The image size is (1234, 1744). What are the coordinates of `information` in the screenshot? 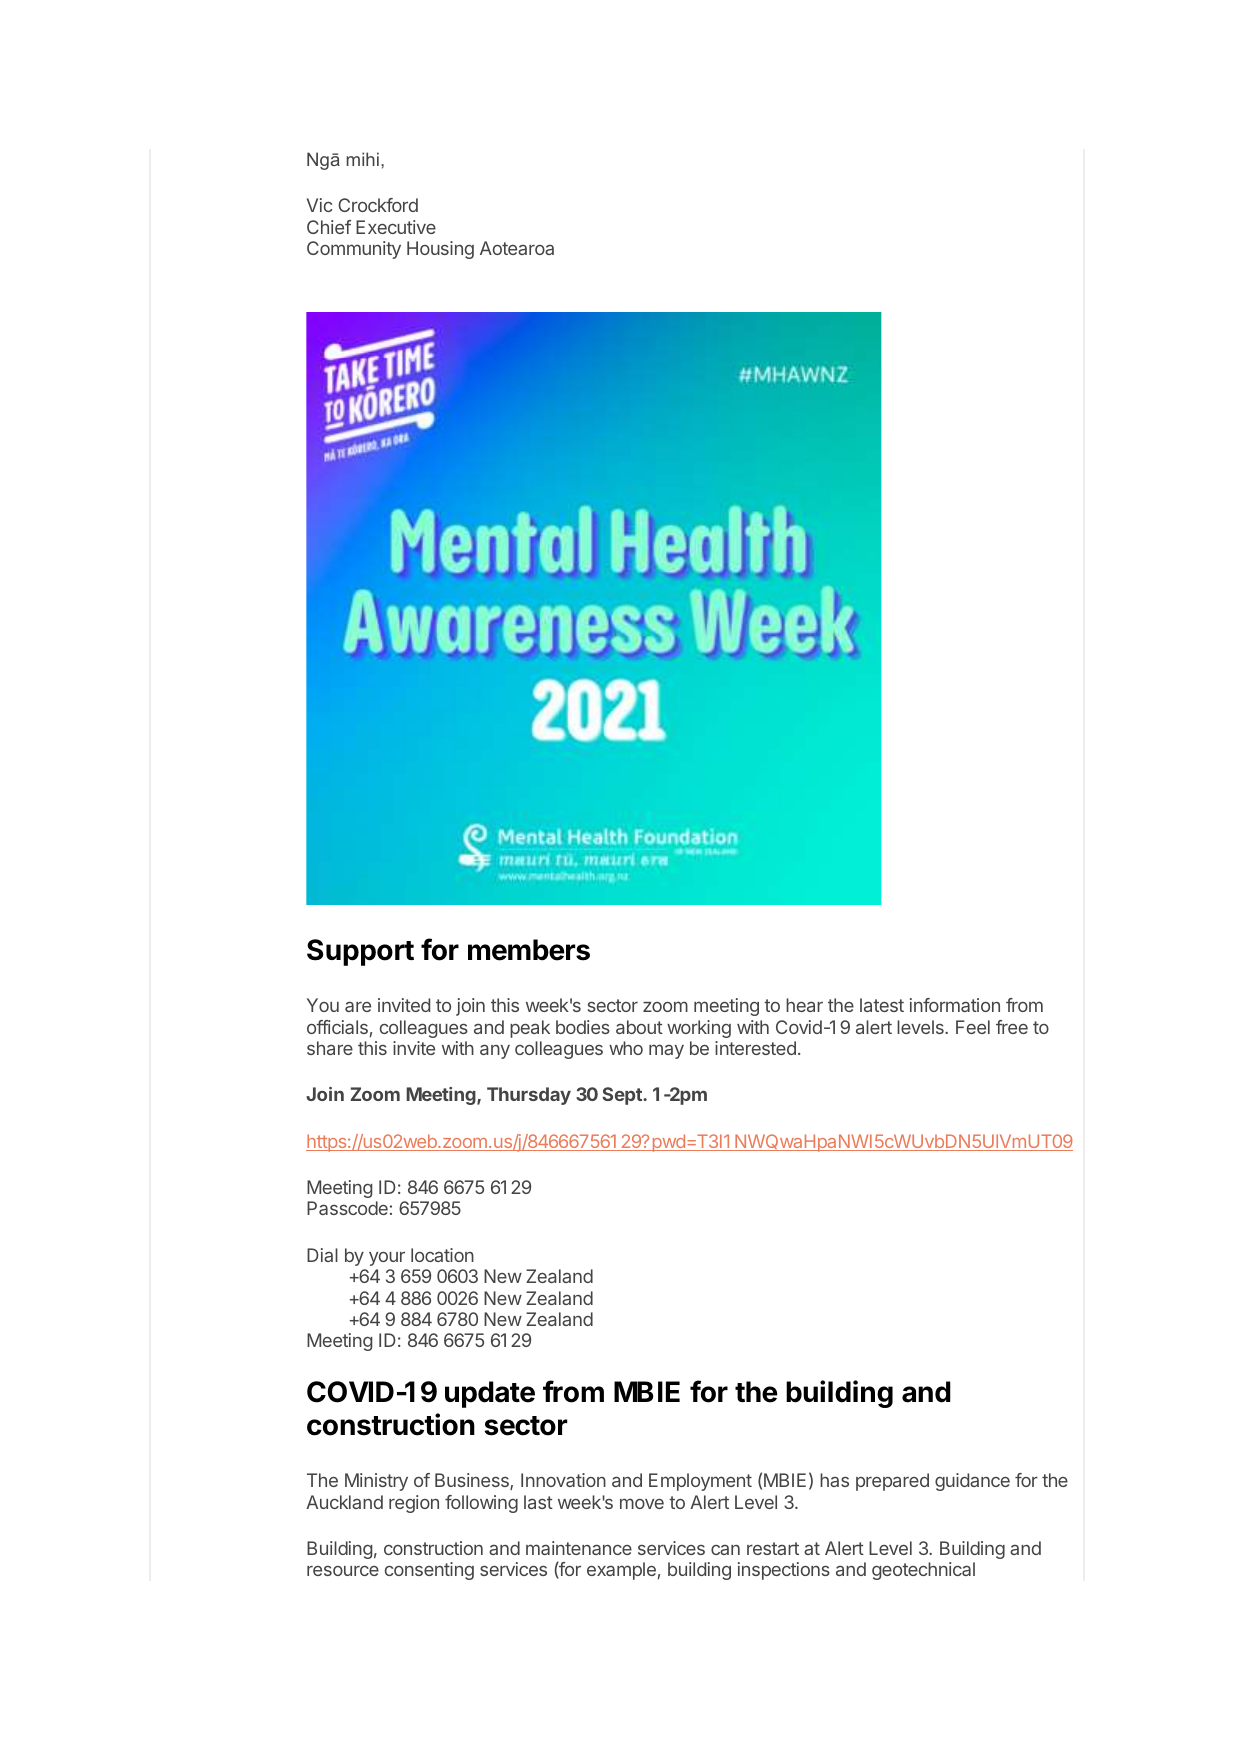 It's located at (955, 1005).
